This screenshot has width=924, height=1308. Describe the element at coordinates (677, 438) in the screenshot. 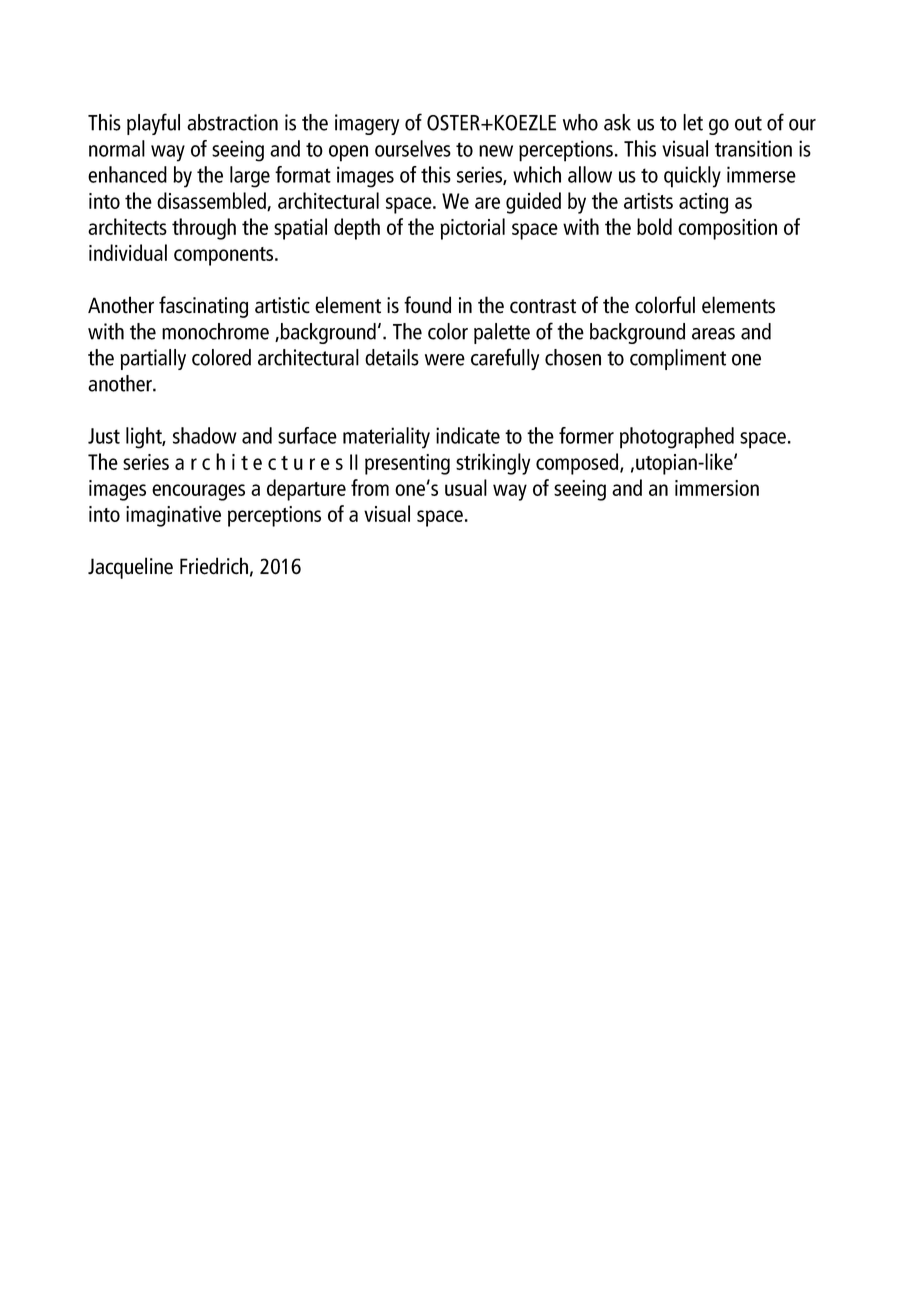

I see `photographed` at that location.
